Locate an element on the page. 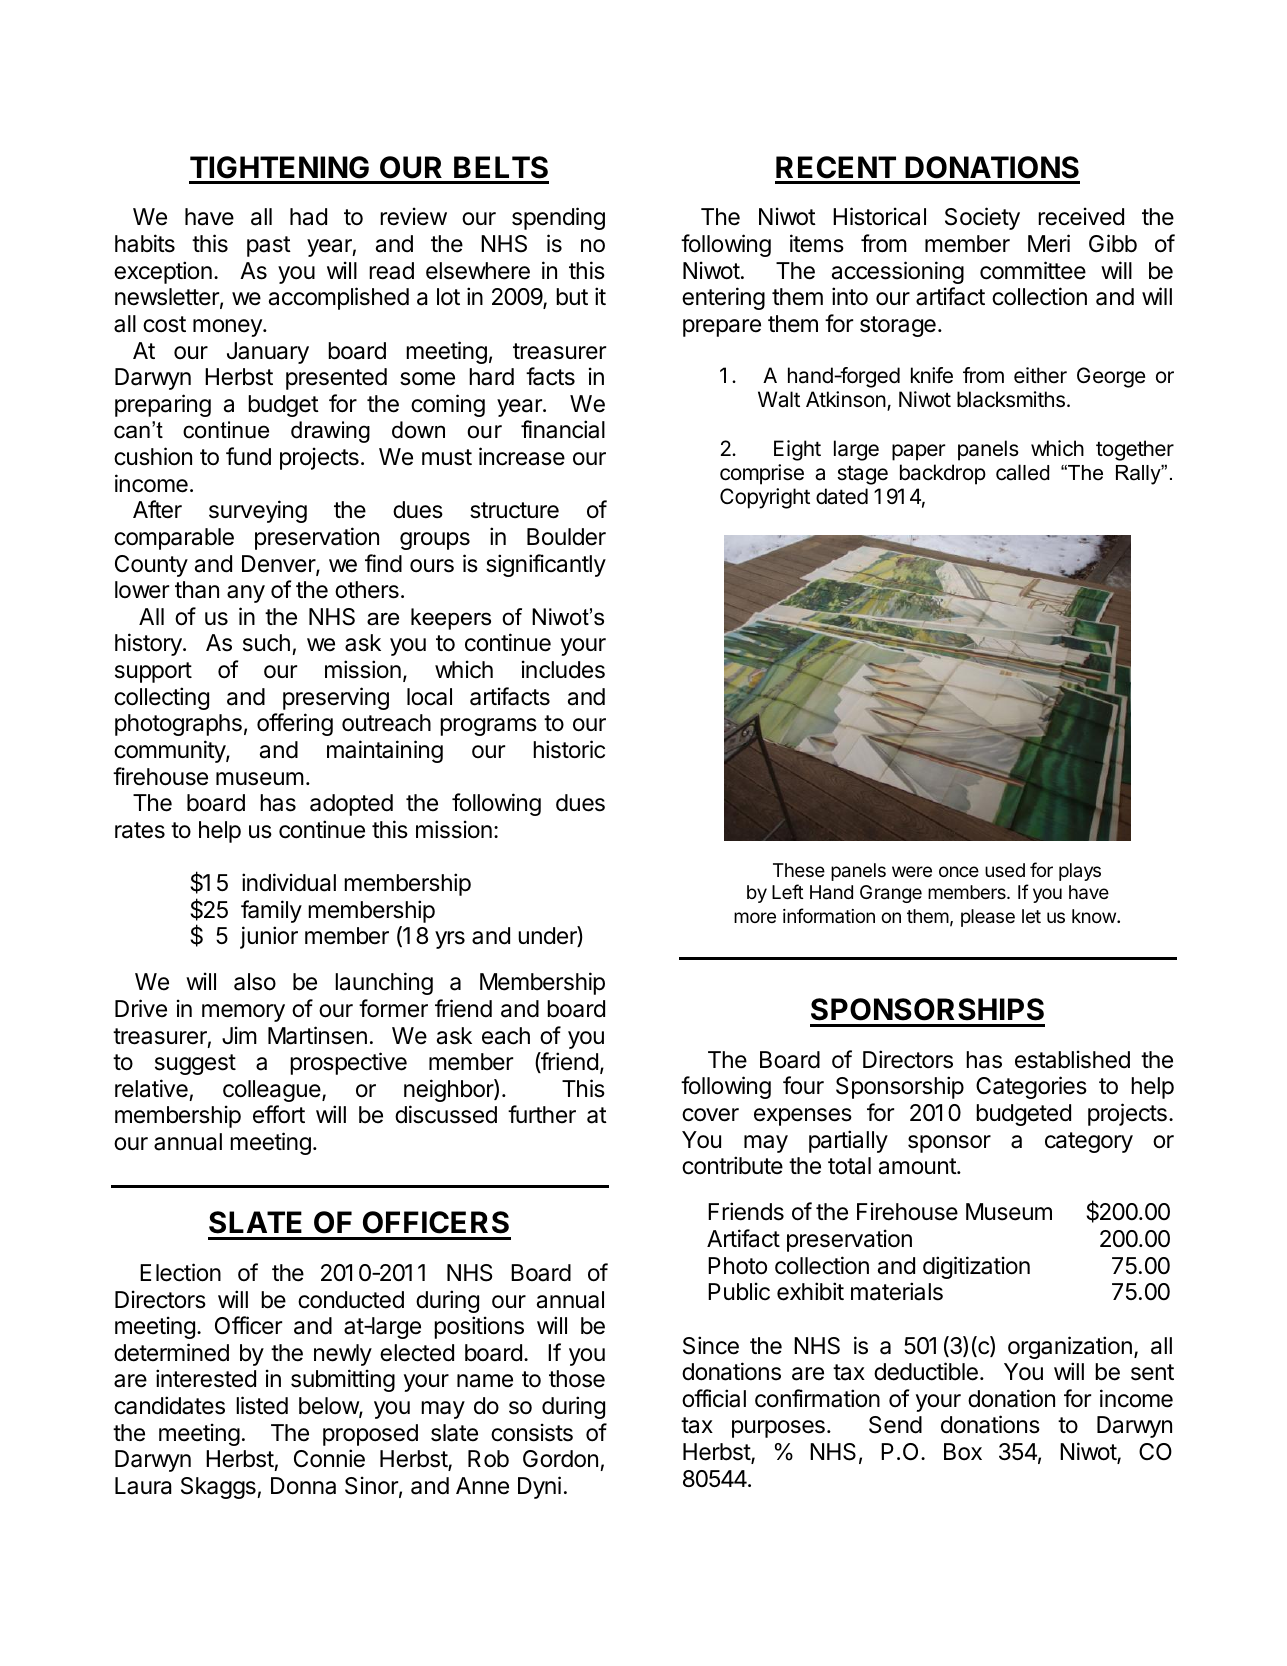  past is located at coordinates (269, 246).
